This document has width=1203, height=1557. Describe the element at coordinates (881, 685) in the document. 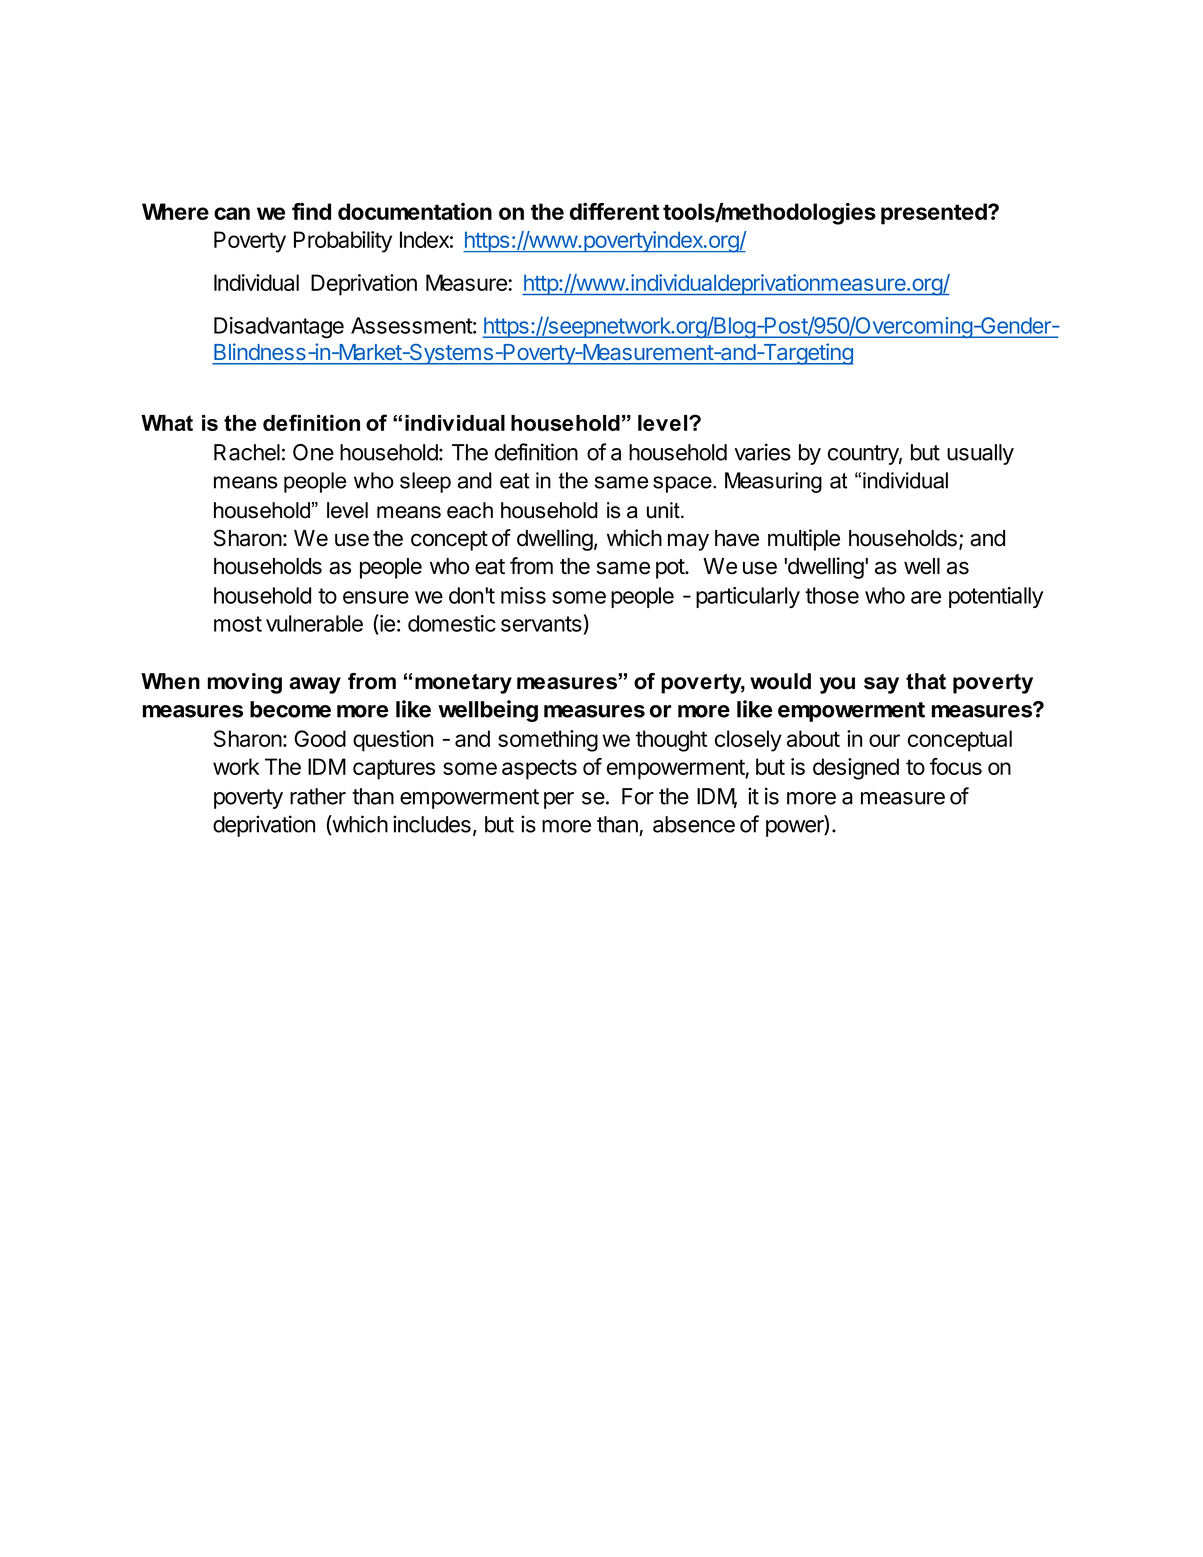

I see `say` at that location.
